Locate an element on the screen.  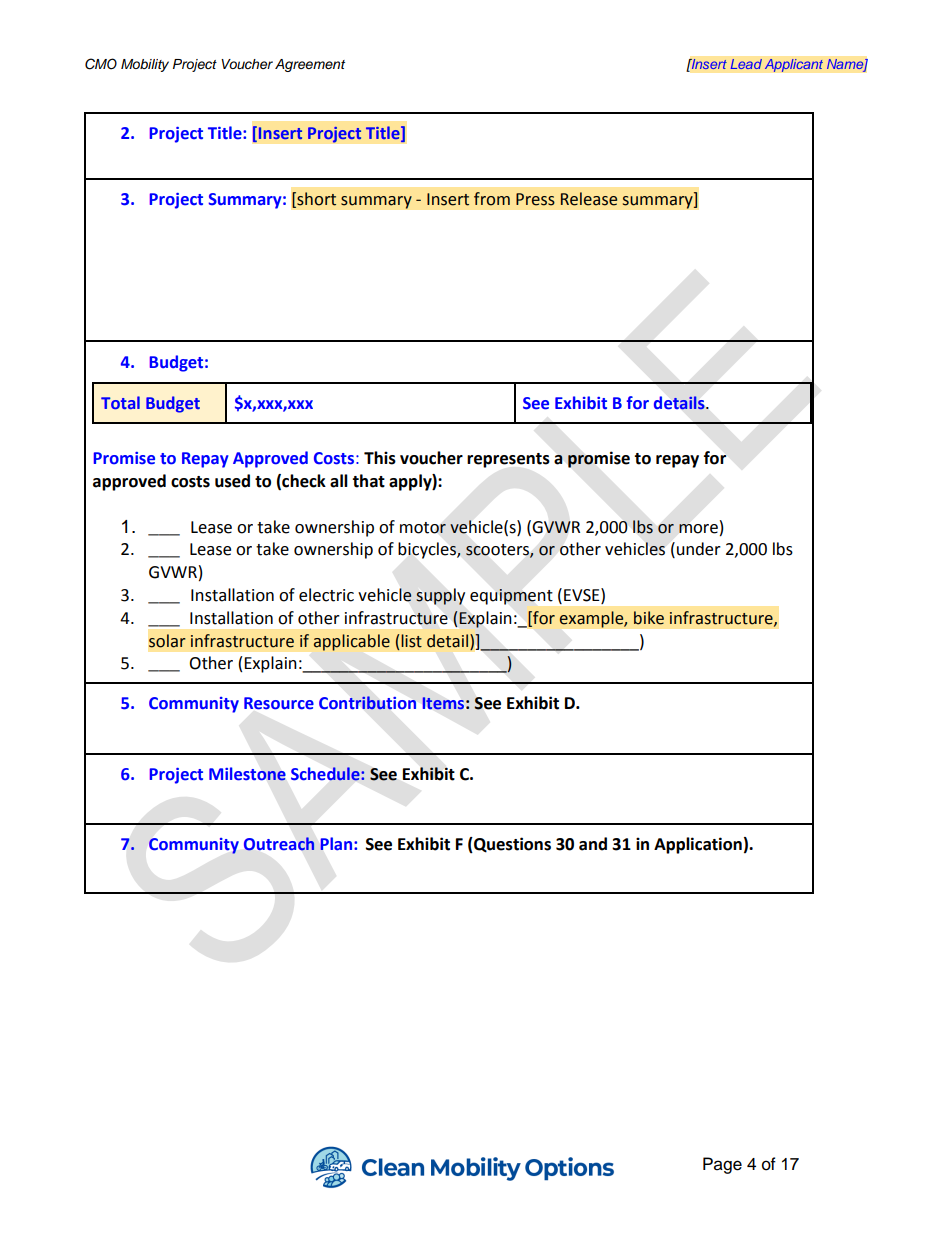
Lead is located at coordinates (746, 64).
